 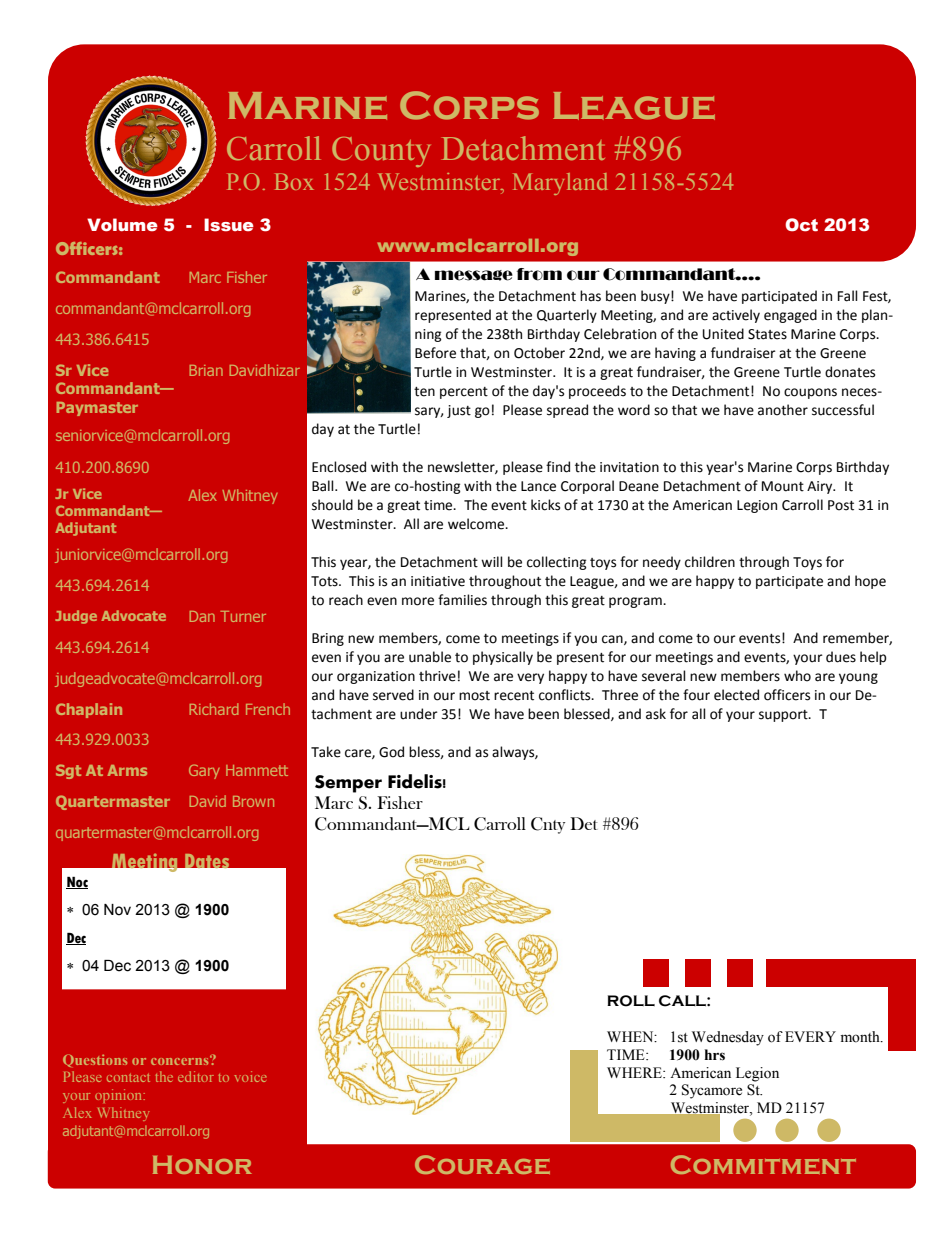 I want to click on Volume, so click(x=122, y=225).
